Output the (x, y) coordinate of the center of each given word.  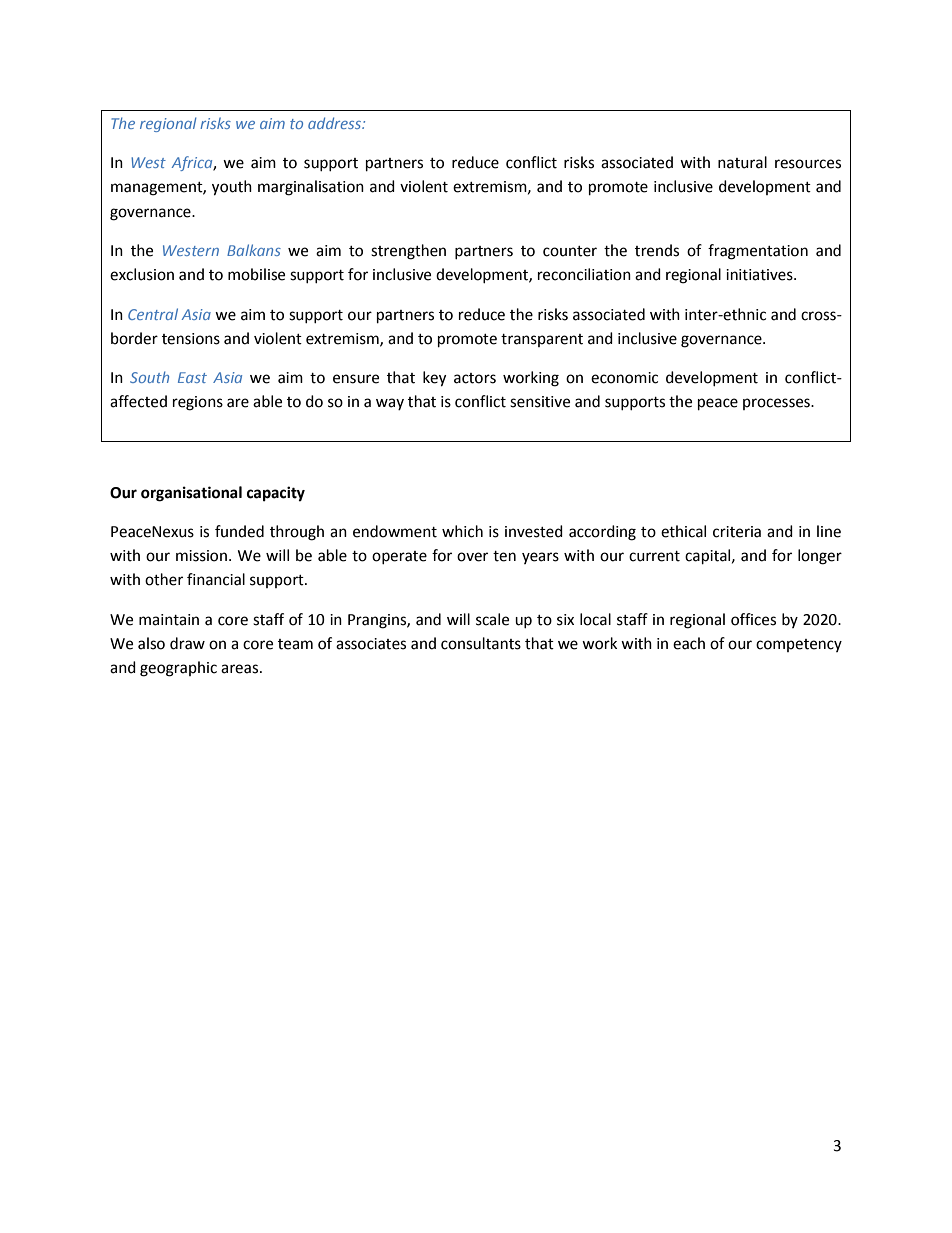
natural (742, 162)
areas (241, 669)
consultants (481, 643)
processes (777, 404)
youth (232, 188)
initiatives (760, 275)
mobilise (256, 274)
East (192, 377)
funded (239, 531)
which (462, 531)
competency (799, 645)
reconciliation (584, 274)
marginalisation (311, 188)
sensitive (540, 402)
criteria (737, 532)
